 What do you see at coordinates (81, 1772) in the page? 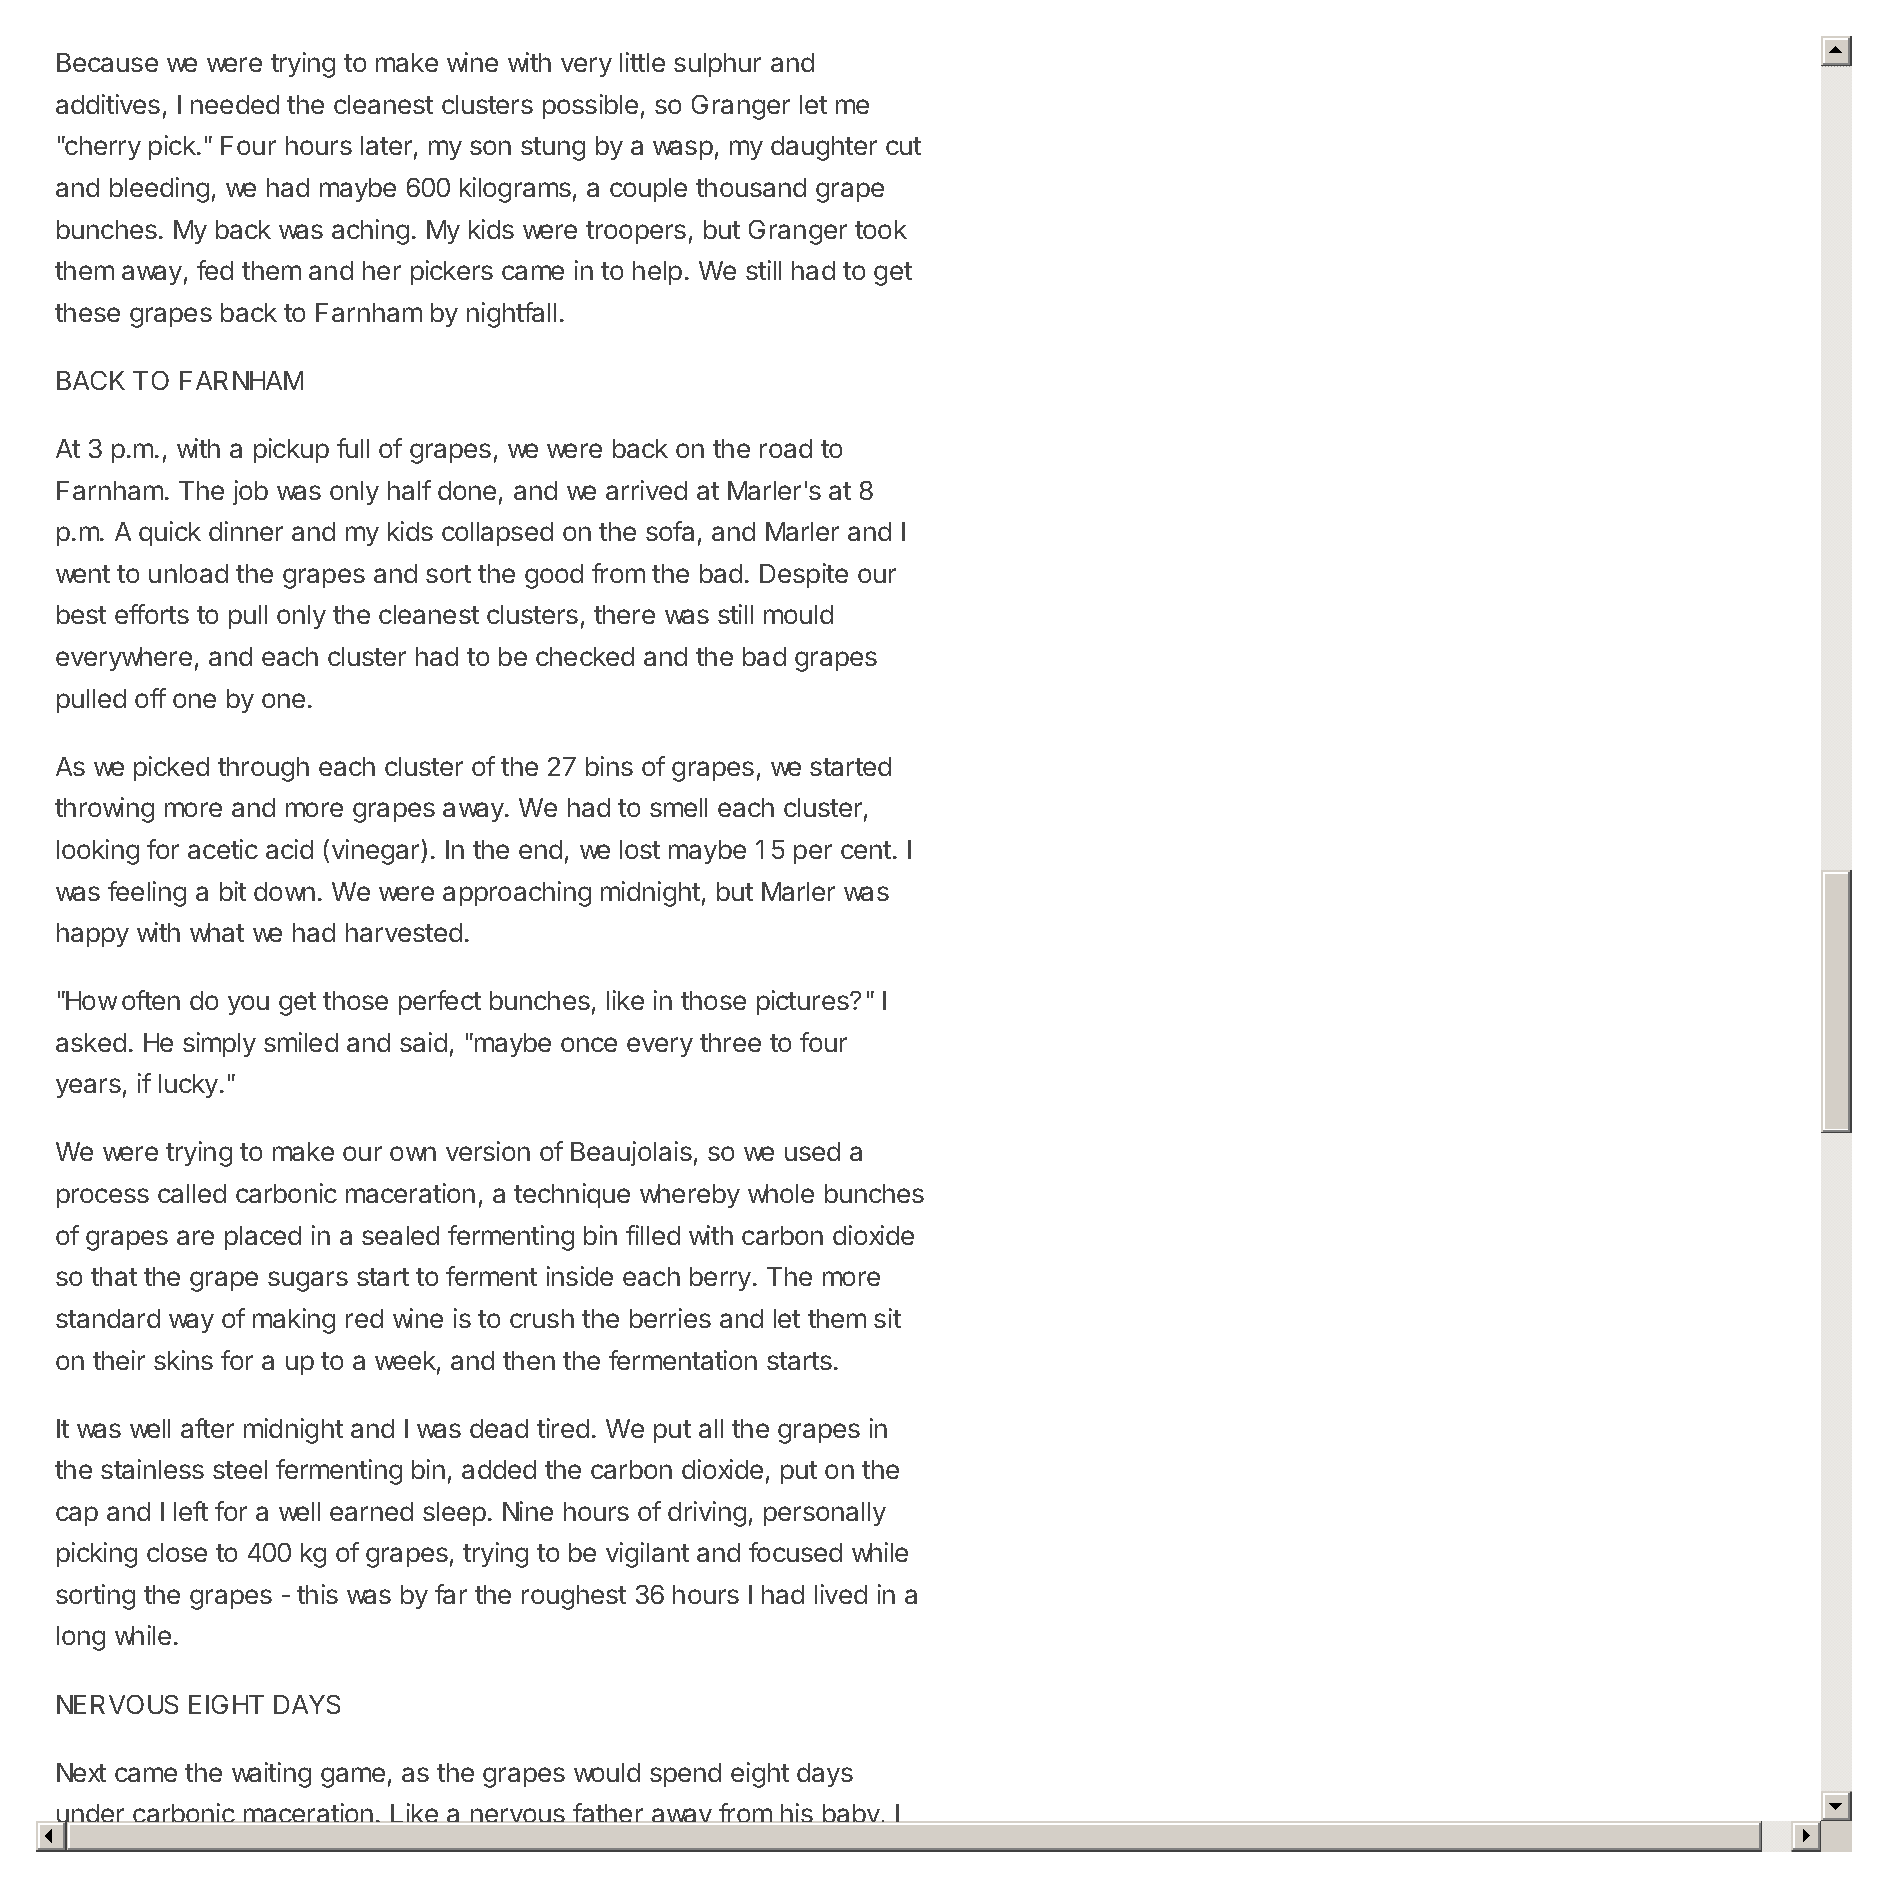
I see `Next` at bounding box center [81, 1772].
